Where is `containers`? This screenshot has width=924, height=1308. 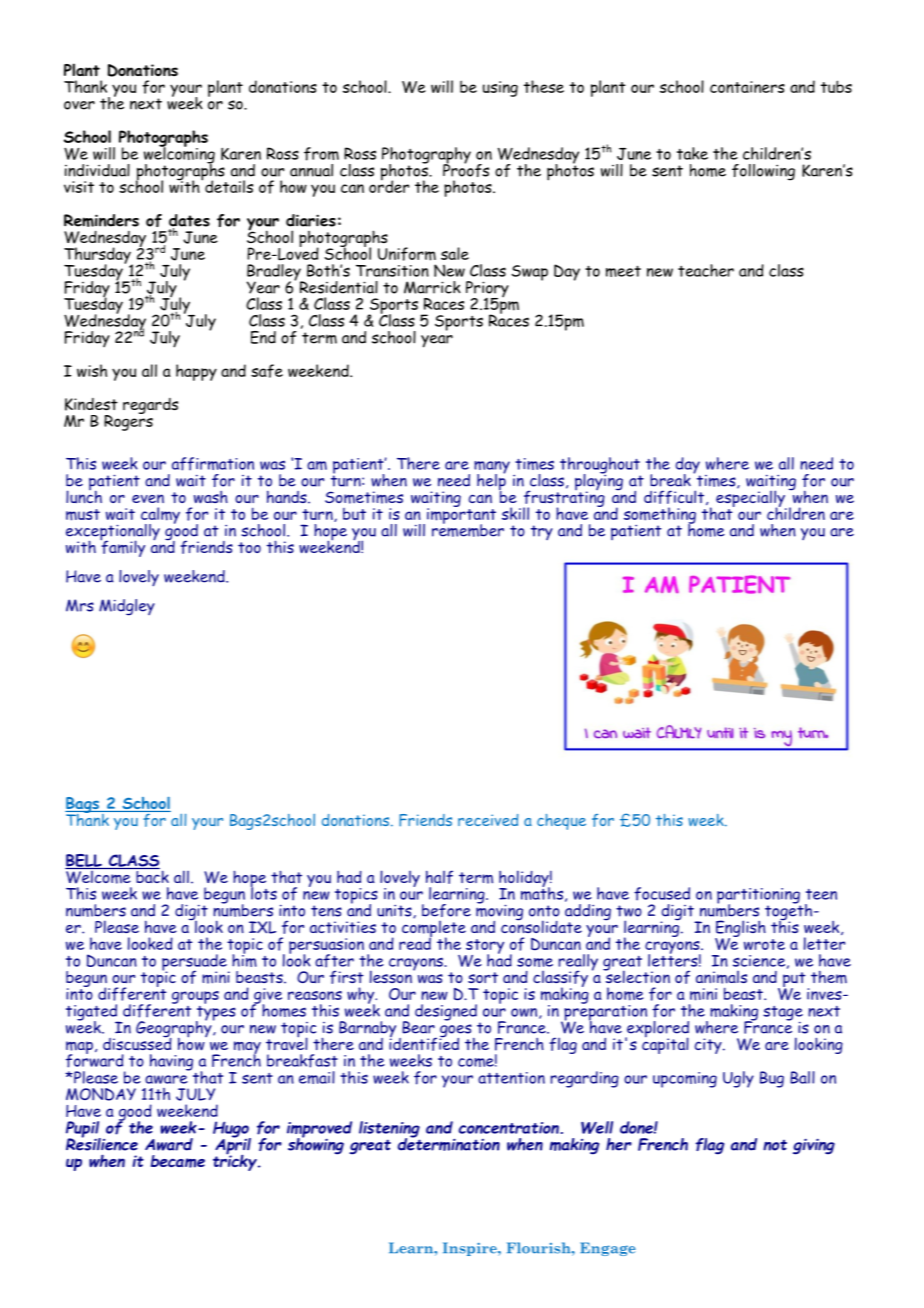
containers is located at coordinates (747, 87).
